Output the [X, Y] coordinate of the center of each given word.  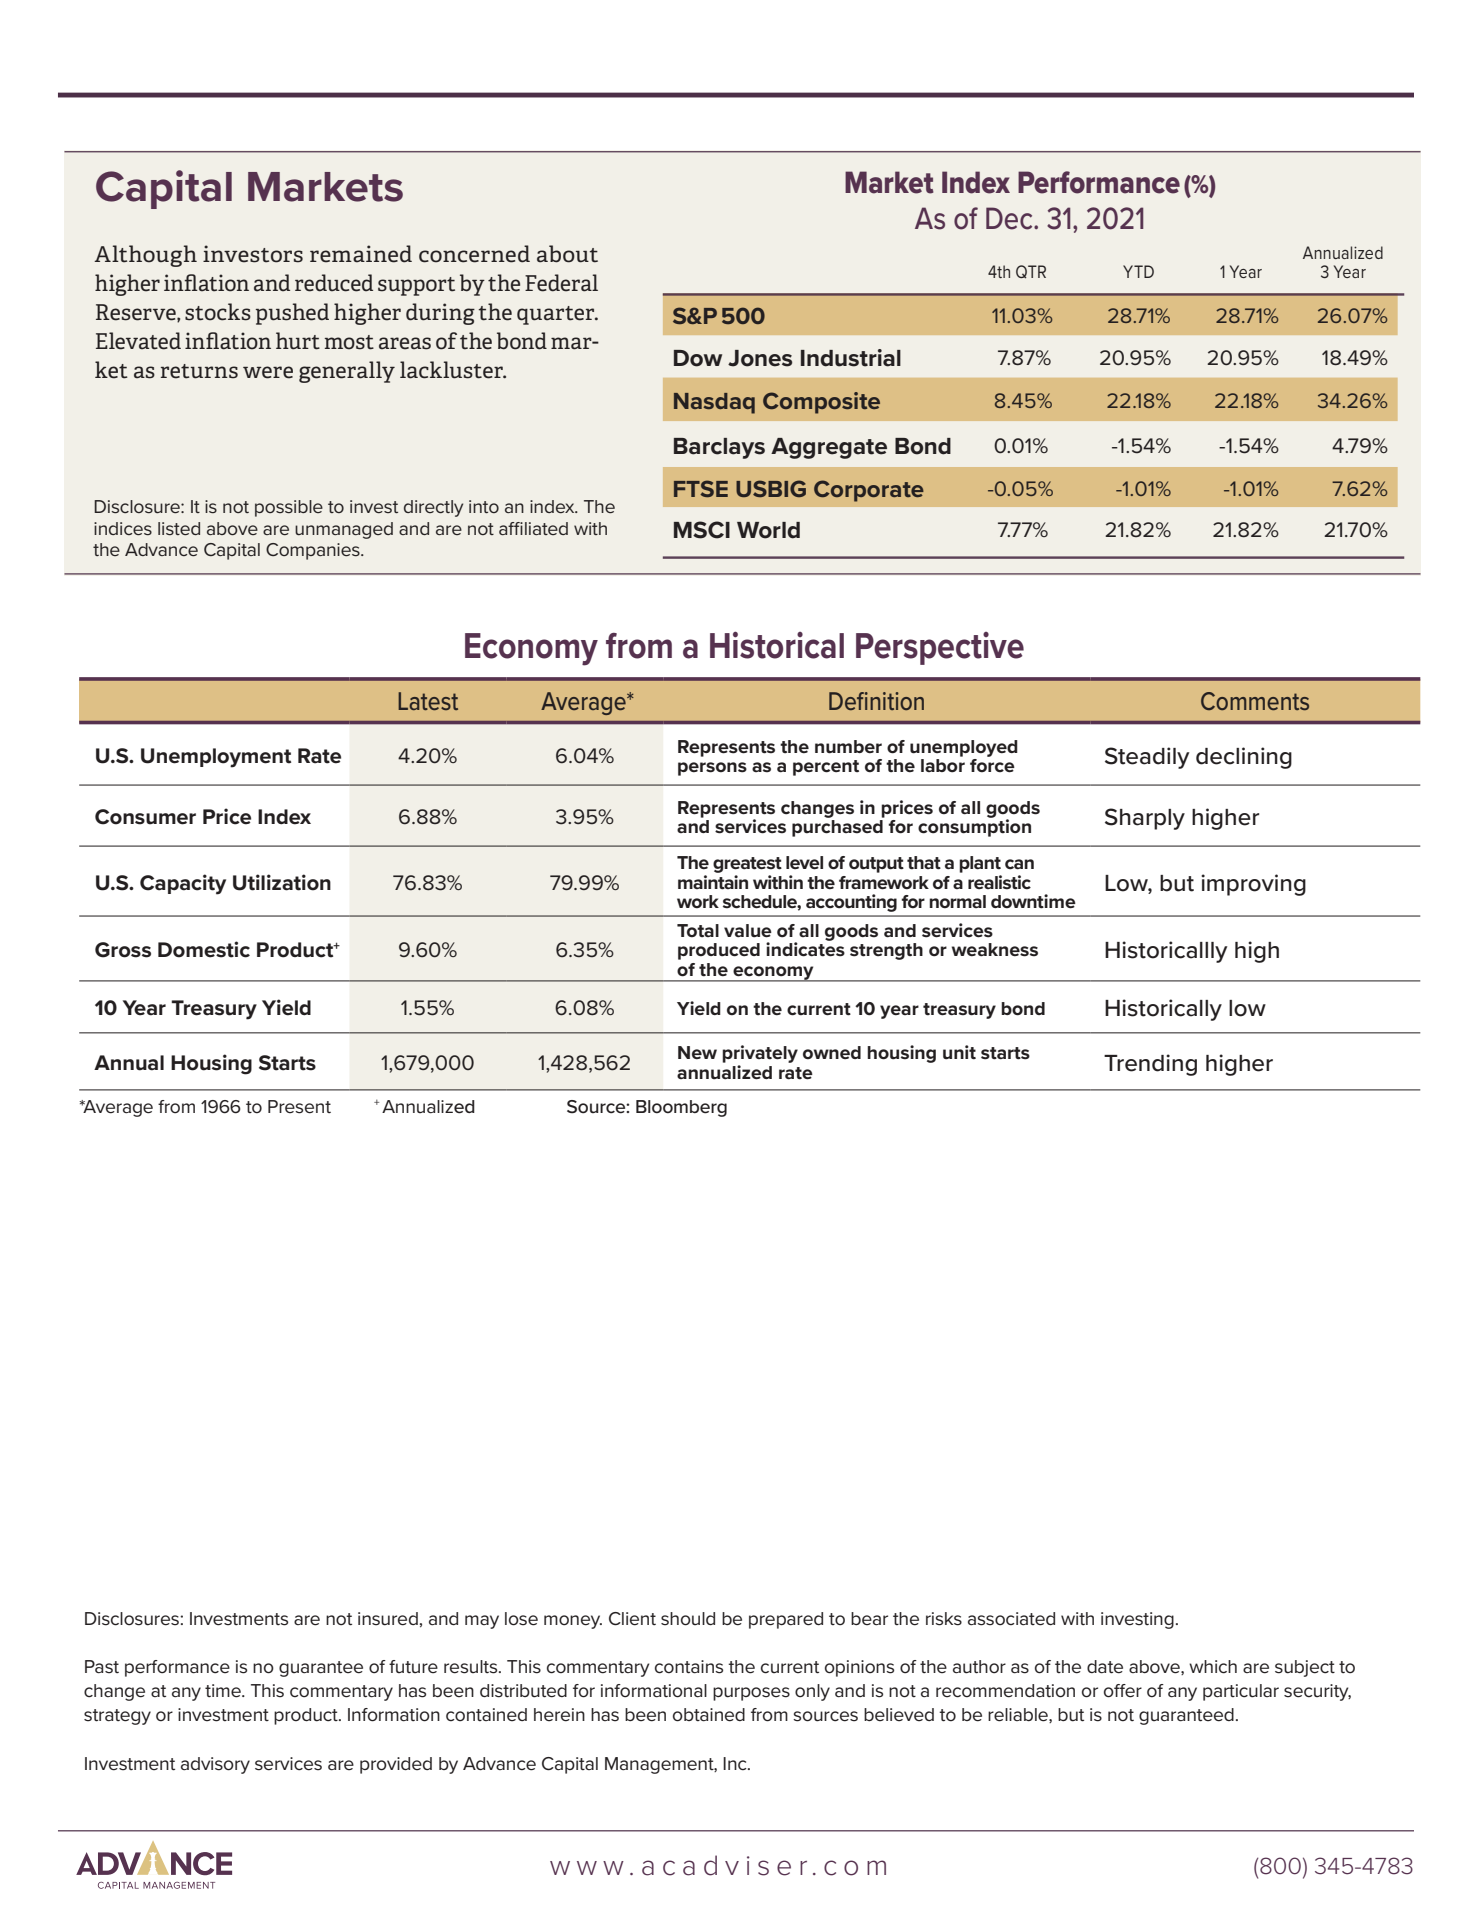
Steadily [1147, 758]
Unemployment [216, 758]
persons [712, 769]
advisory [215, 1765]
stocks [218, 312]
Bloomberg [681, 1108]
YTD [1138, 271]
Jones [760, 358]
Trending [1150, 1065]
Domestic [204, 949]
